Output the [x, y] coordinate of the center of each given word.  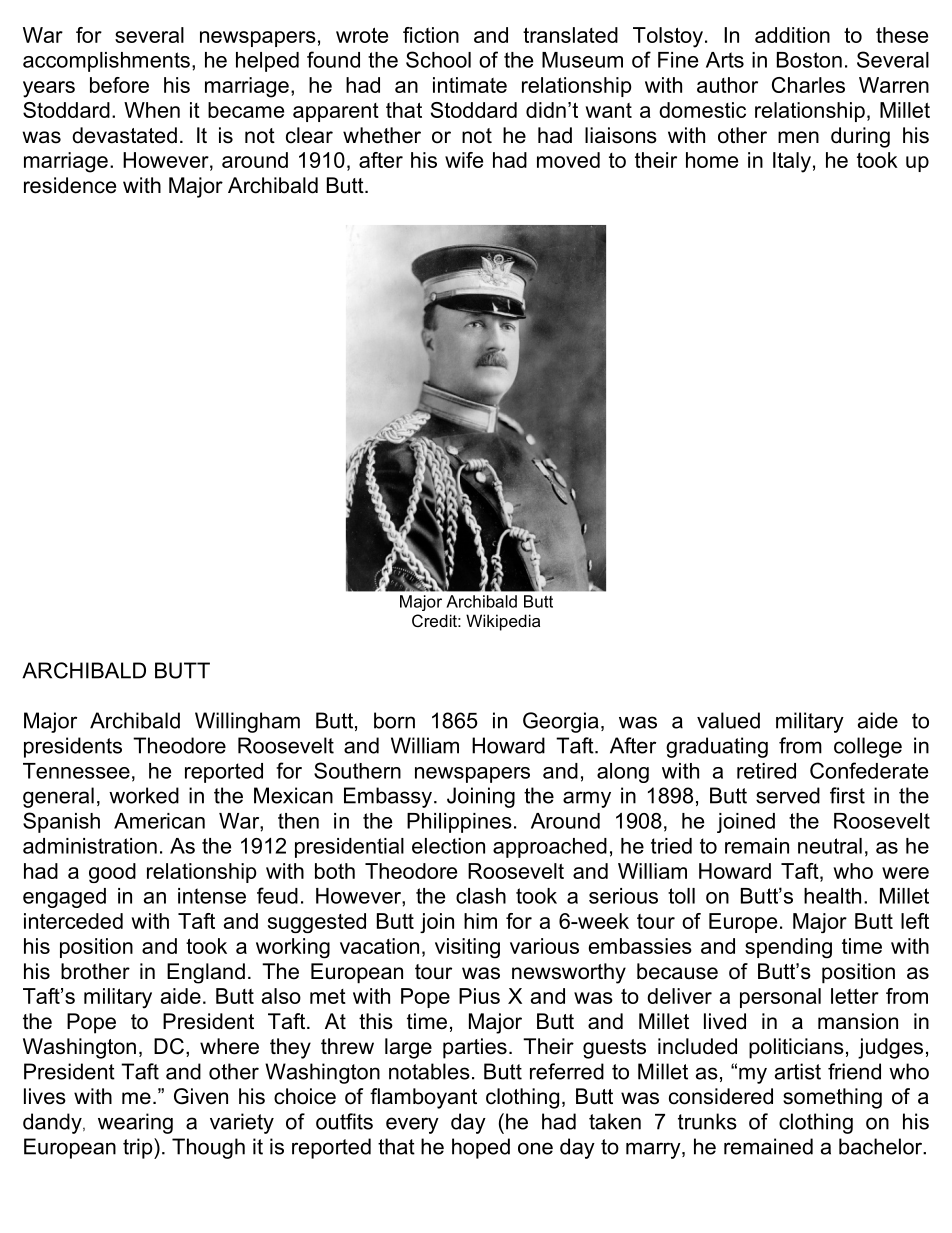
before [119, 85]
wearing [135, 1123]
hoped [481, 1148]
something [832, 1098]
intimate [470, 85]
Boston [809, 60]
